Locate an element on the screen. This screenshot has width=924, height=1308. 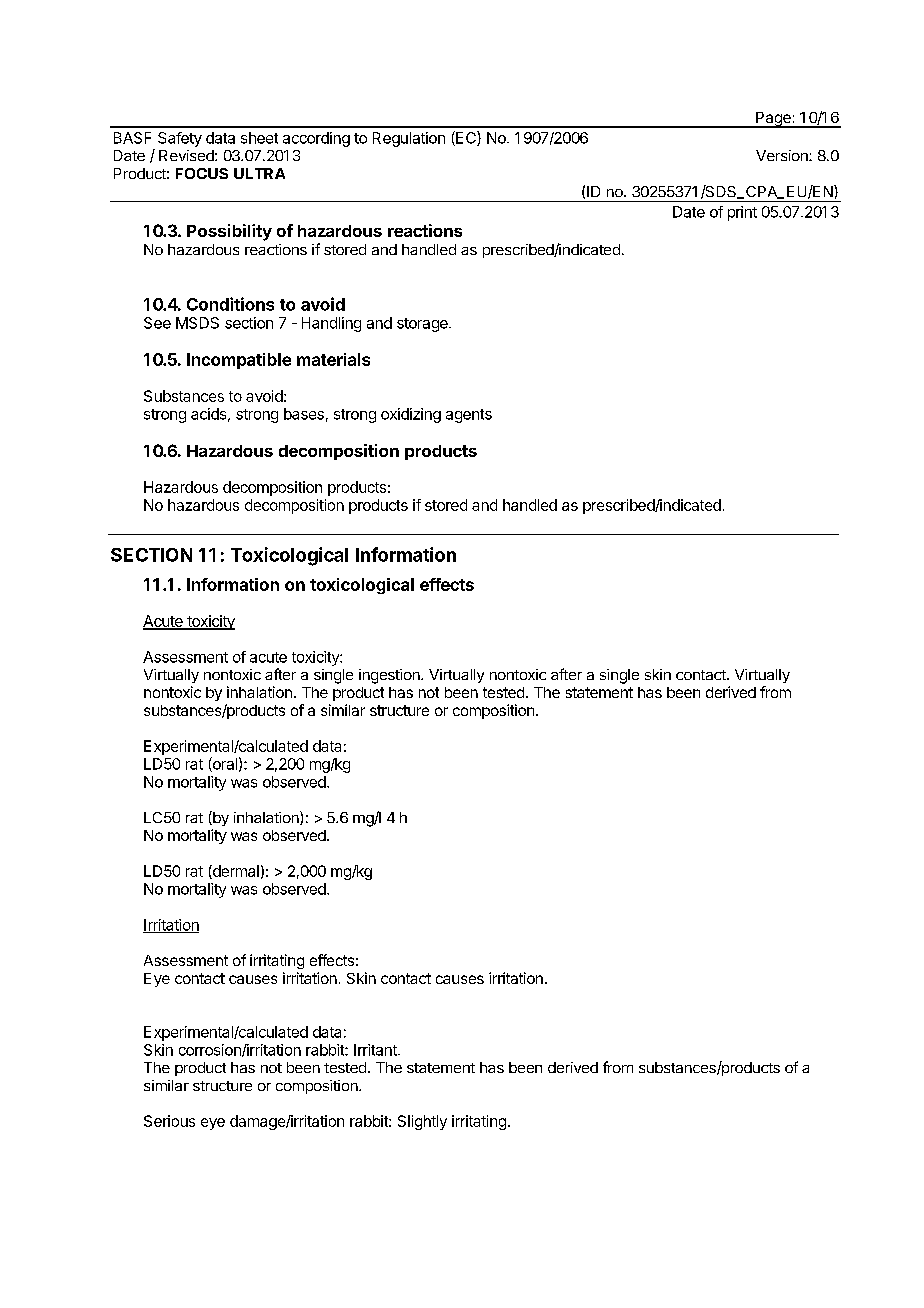
sheet is located at coordinates (259, 138).
